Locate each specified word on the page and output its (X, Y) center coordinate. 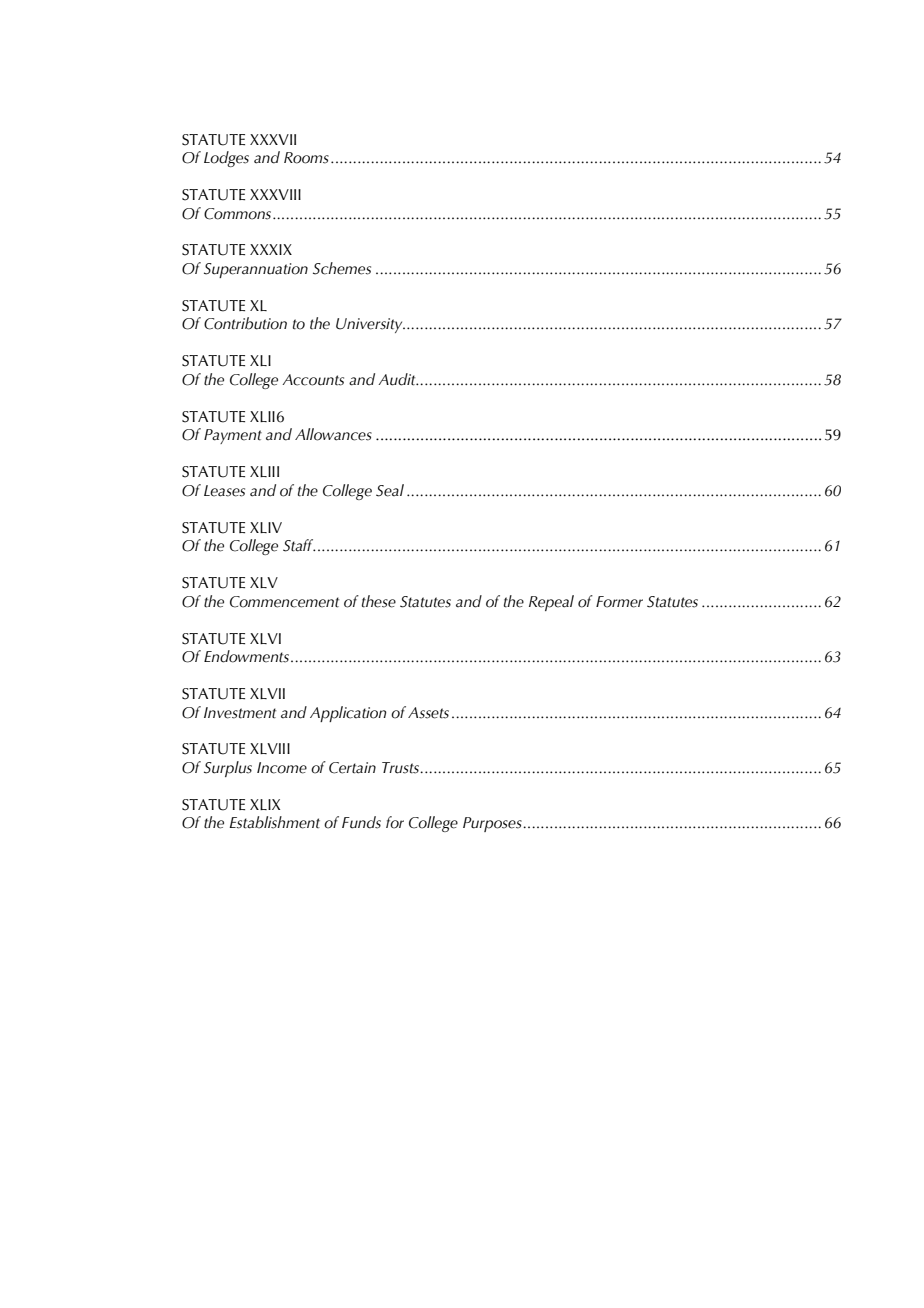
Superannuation (256, 270)
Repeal (551, 603)
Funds (361, 822)
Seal (390, 490)
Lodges (226, 159)
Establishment (274, 822)
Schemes (342, 268)
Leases (224, 491)
